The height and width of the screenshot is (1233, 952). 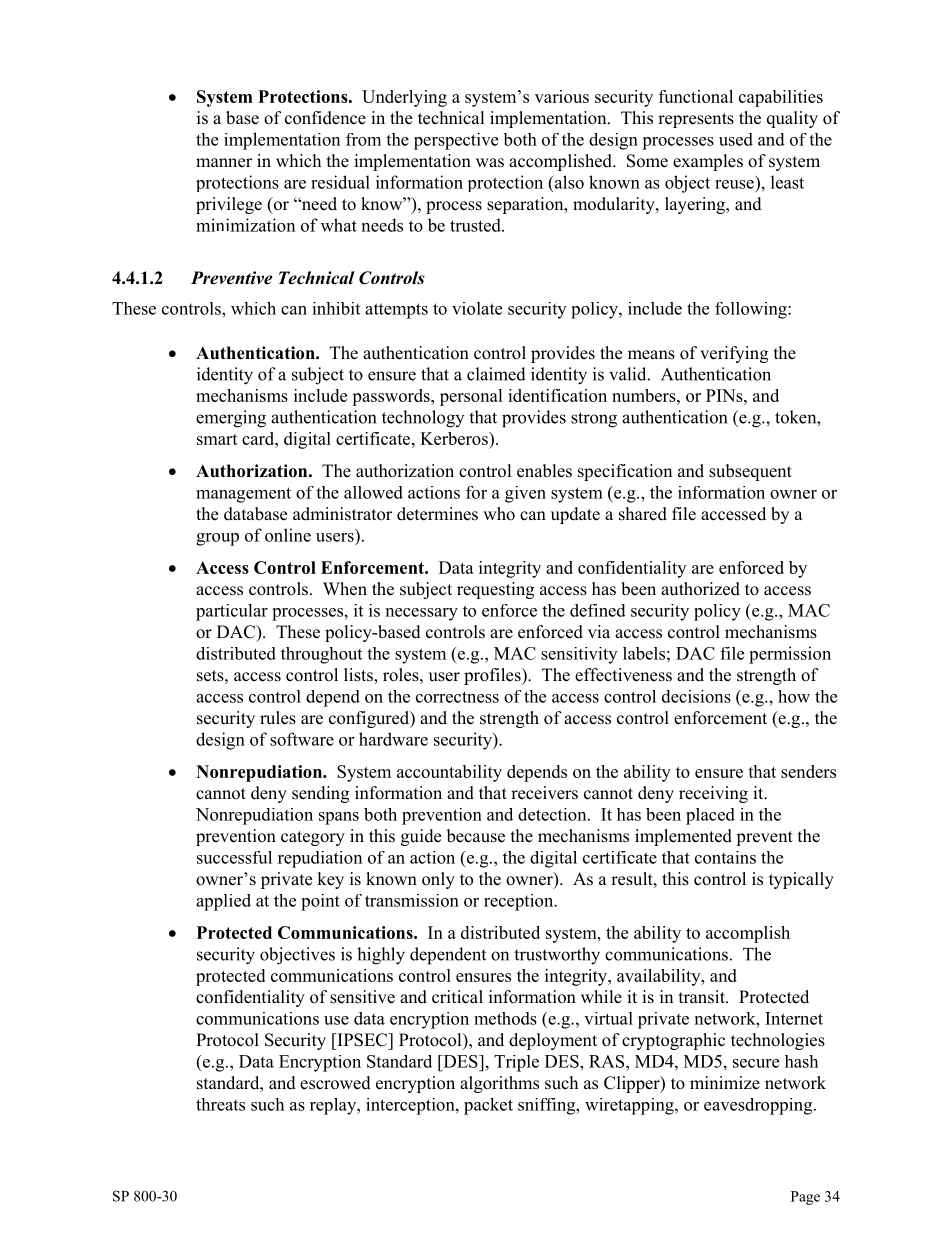 What do you see at coordinates (243, 495) in the screenshot?
I see `management` at bounding box center [243, 495].
